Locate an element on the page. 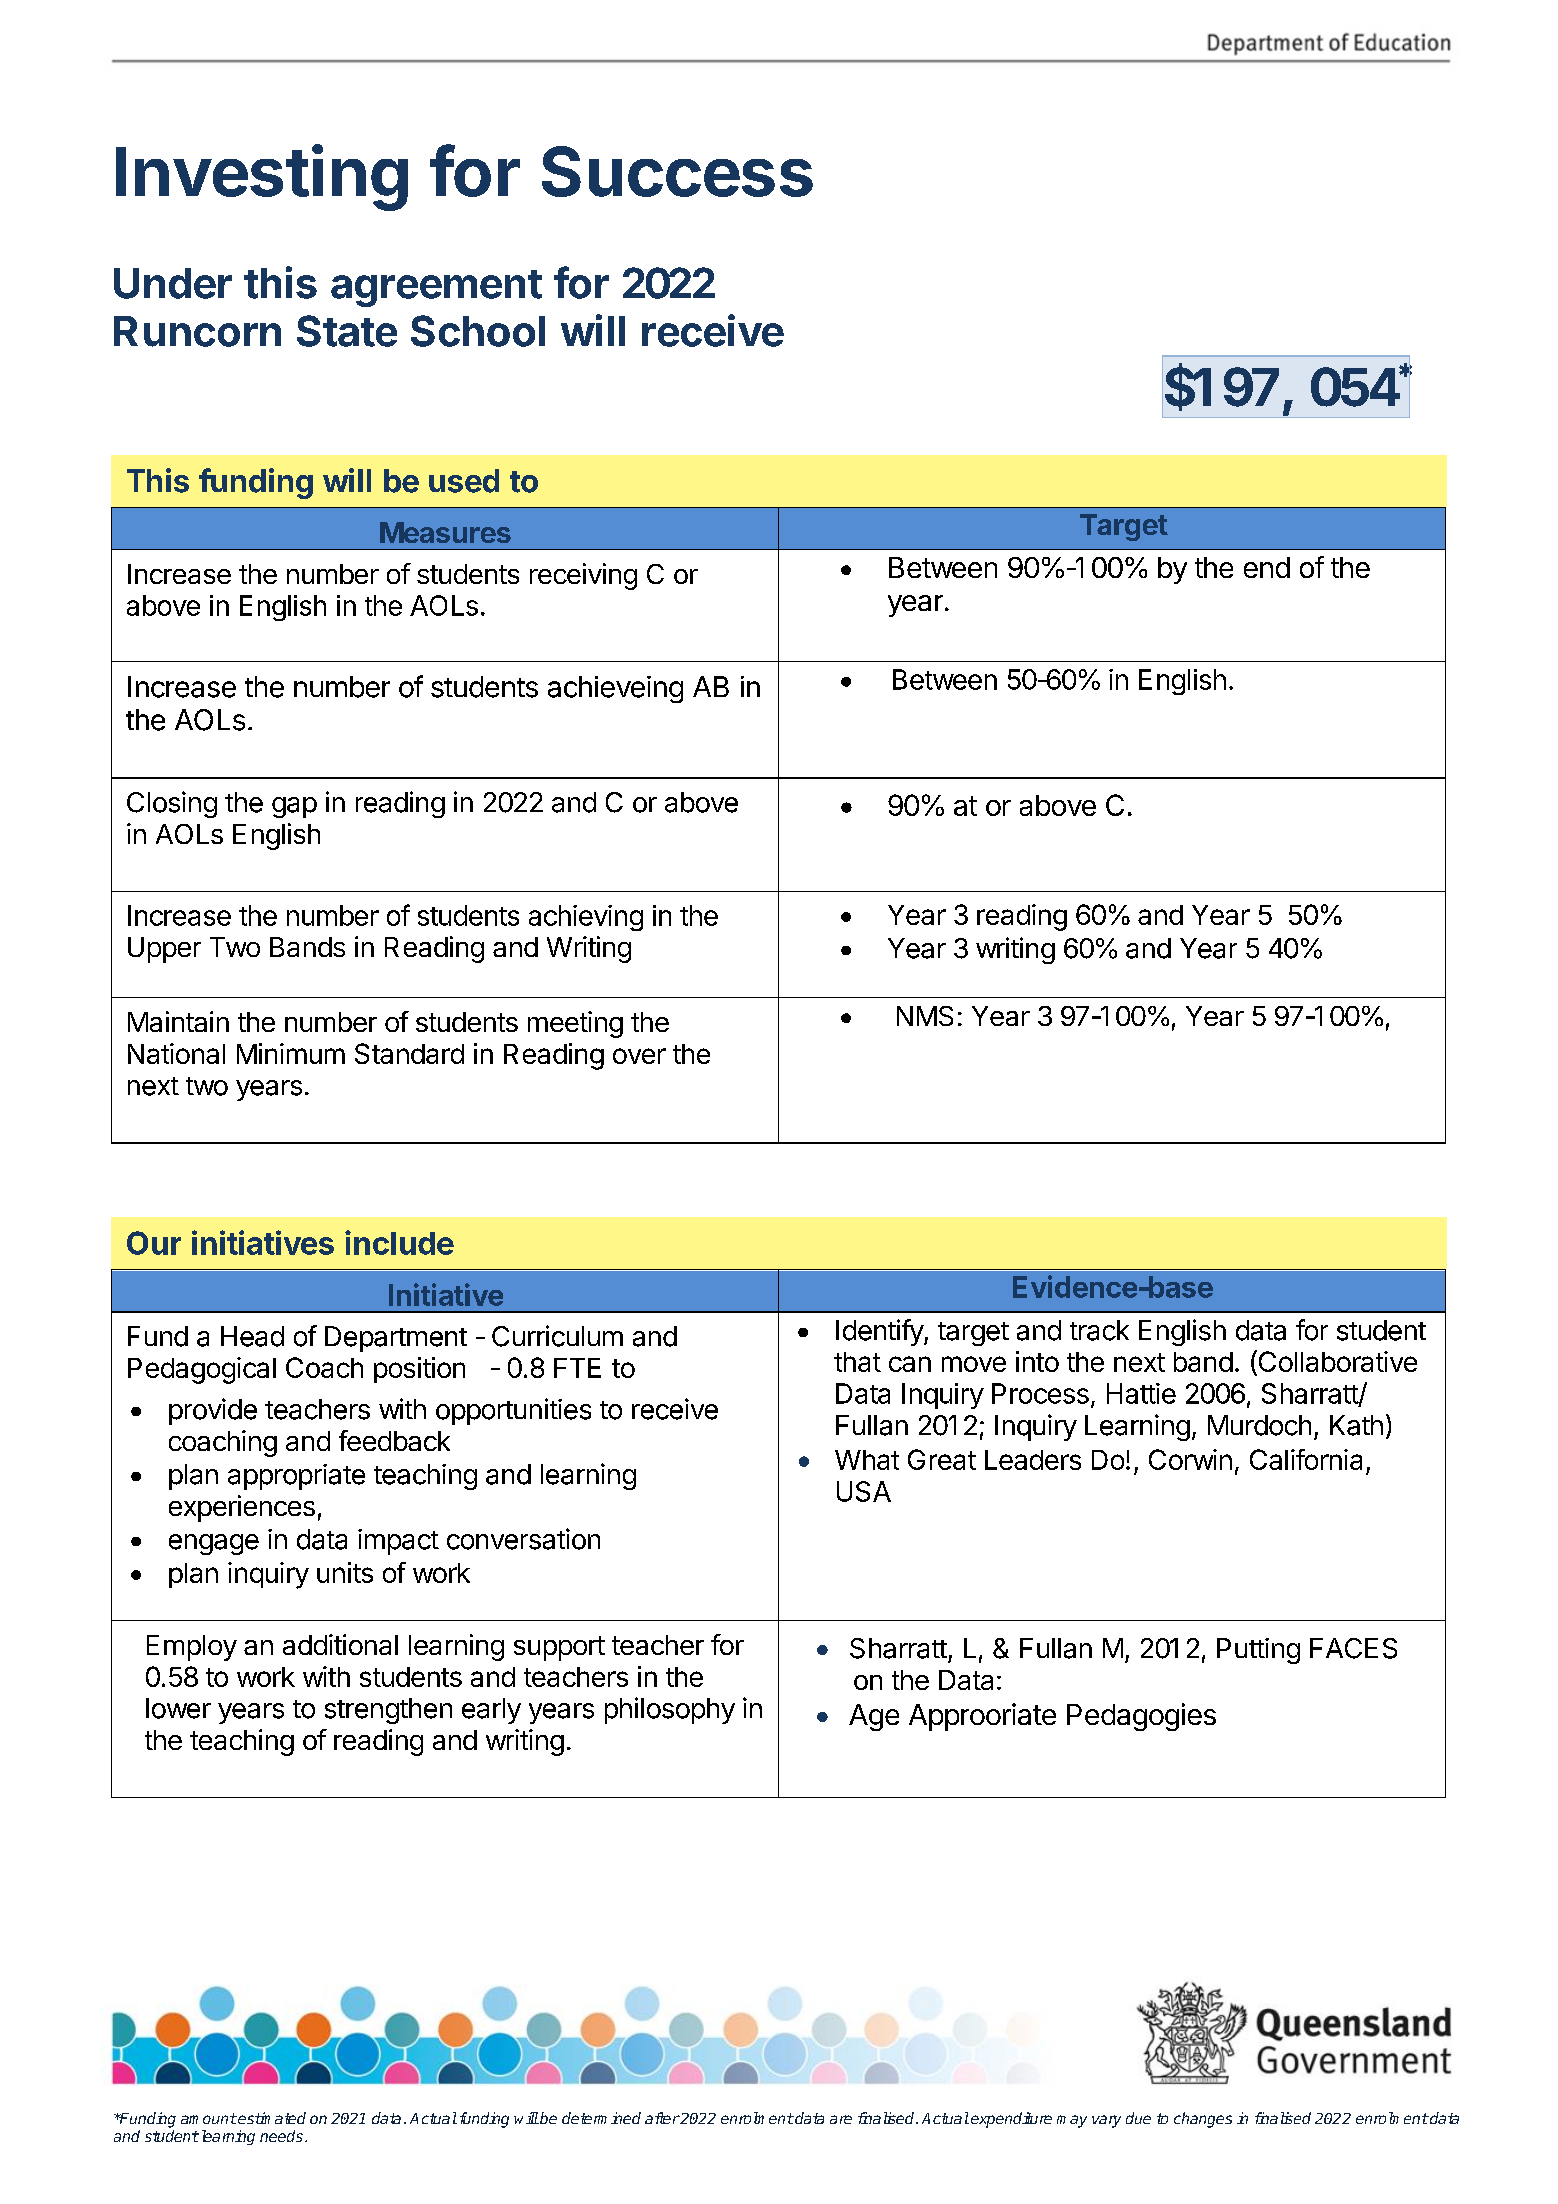  estimated is located at coordinates (271, 2118).
